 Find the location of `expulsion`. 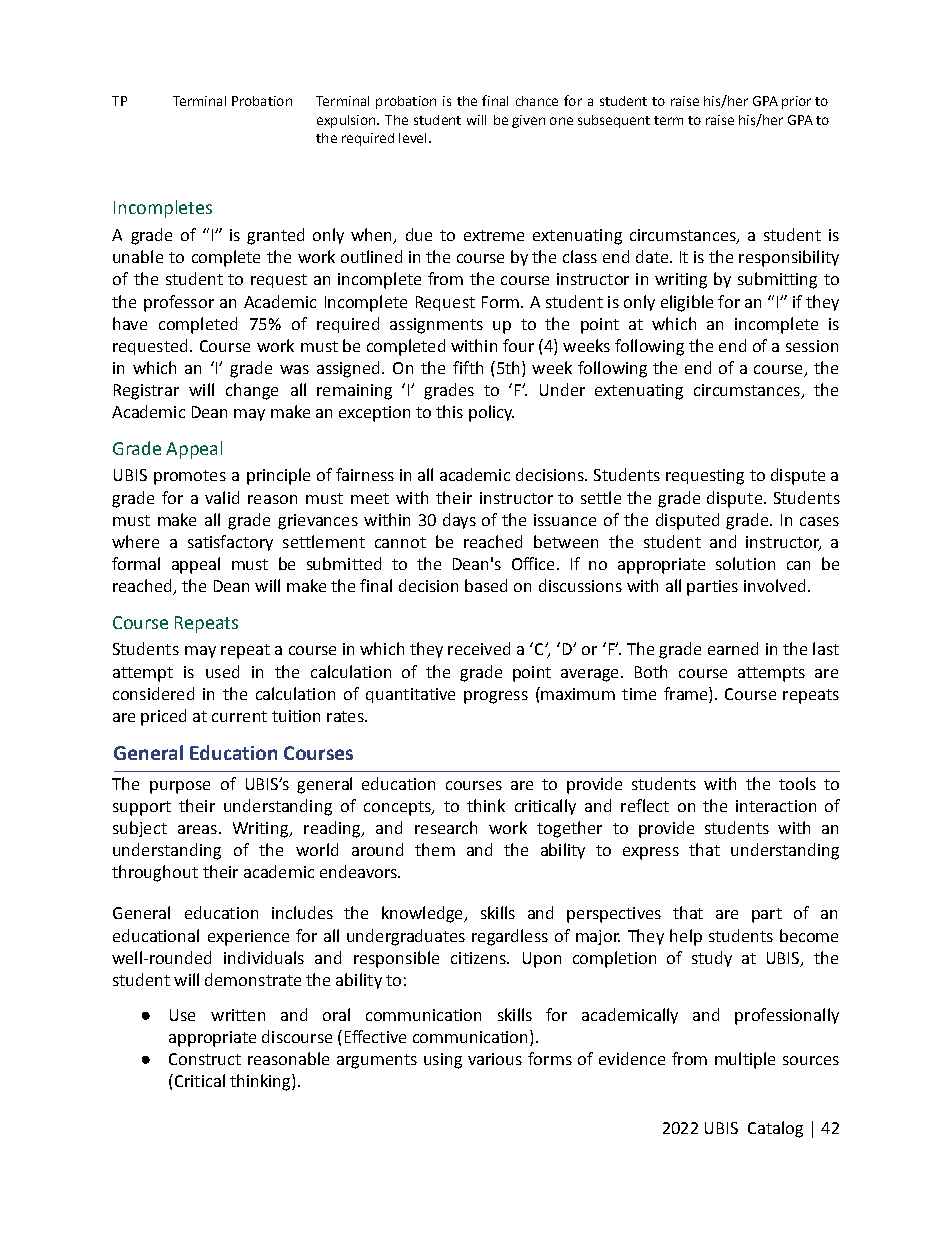

expulsion is located at coordinates (347, 121).
